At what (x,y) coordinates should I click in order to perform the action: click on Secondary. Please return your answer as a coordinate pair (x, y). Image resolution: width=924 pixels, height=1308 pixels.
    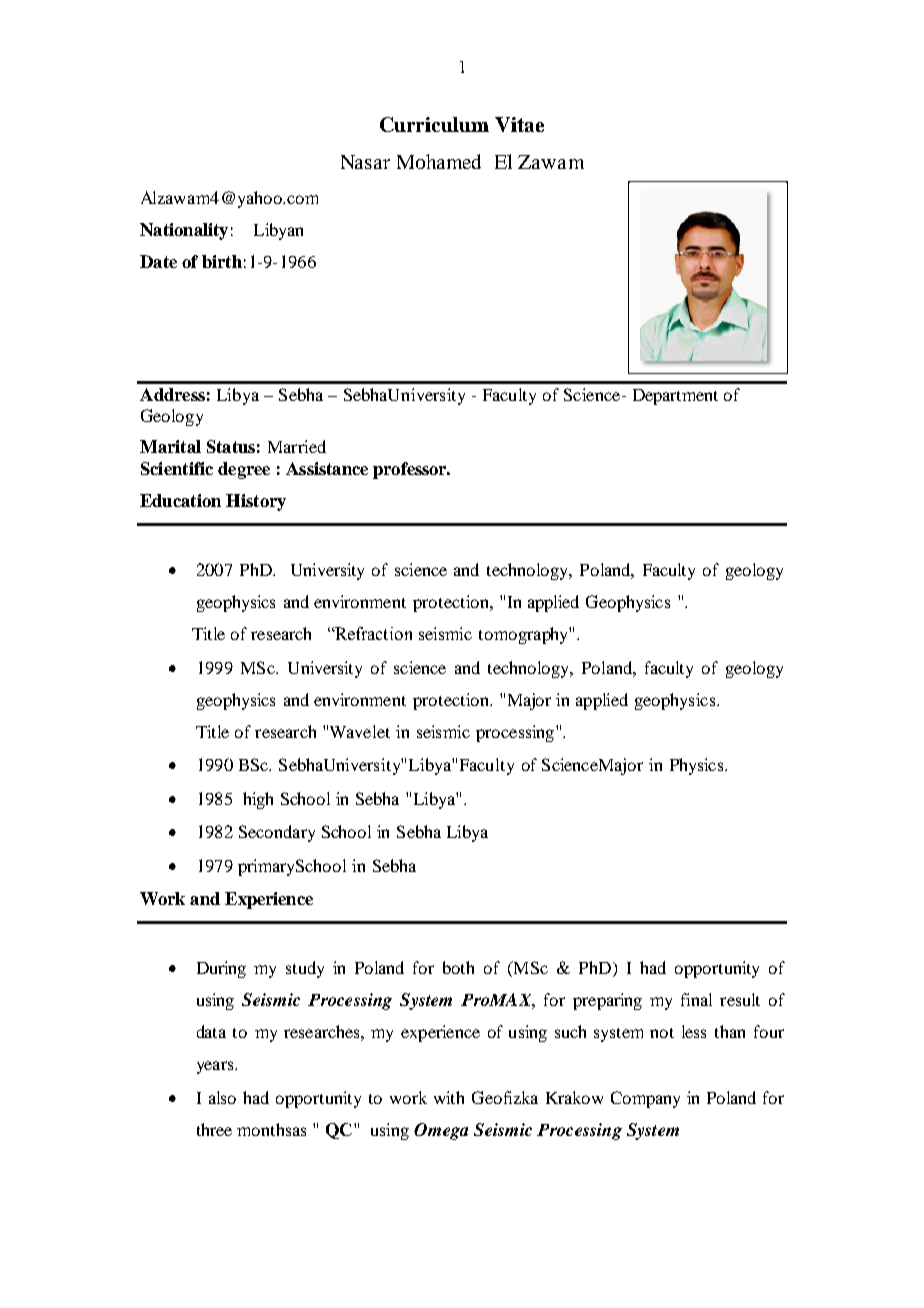
    Looking at the image, I should click on (277, 833).
